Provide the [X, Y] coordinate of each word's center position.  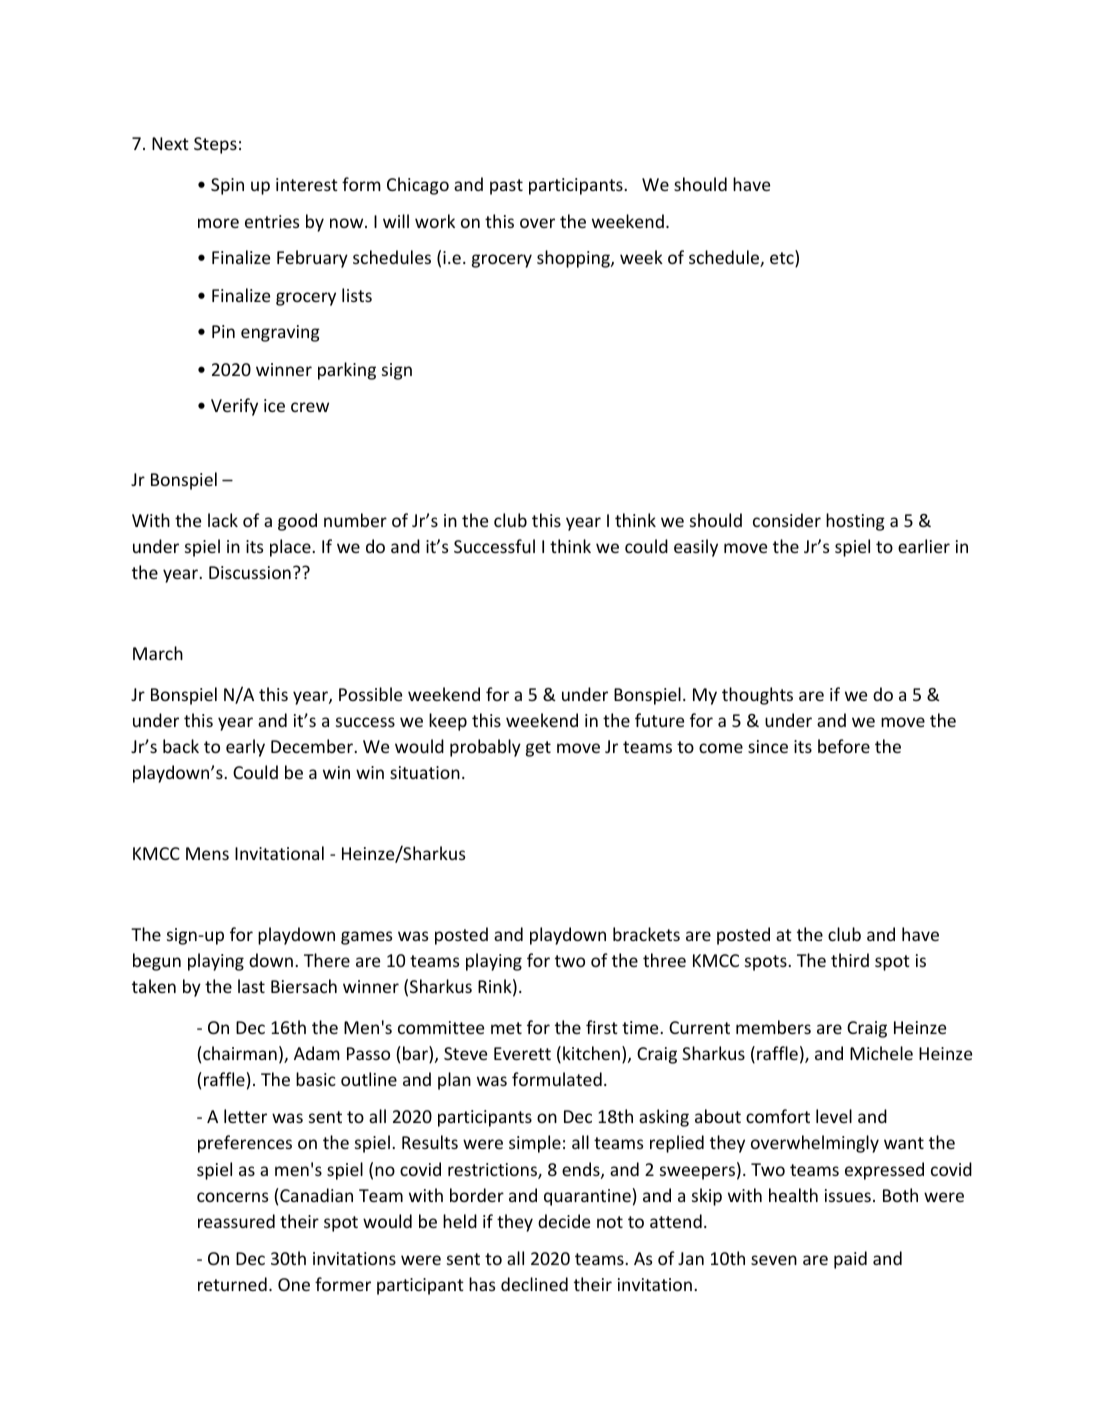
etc [783, 259]
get [538, 749]
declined [534, 1284]
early [245, 748]
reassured [236, 1221]
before [844, 746]
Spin [227, 186]
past [506, 187]
